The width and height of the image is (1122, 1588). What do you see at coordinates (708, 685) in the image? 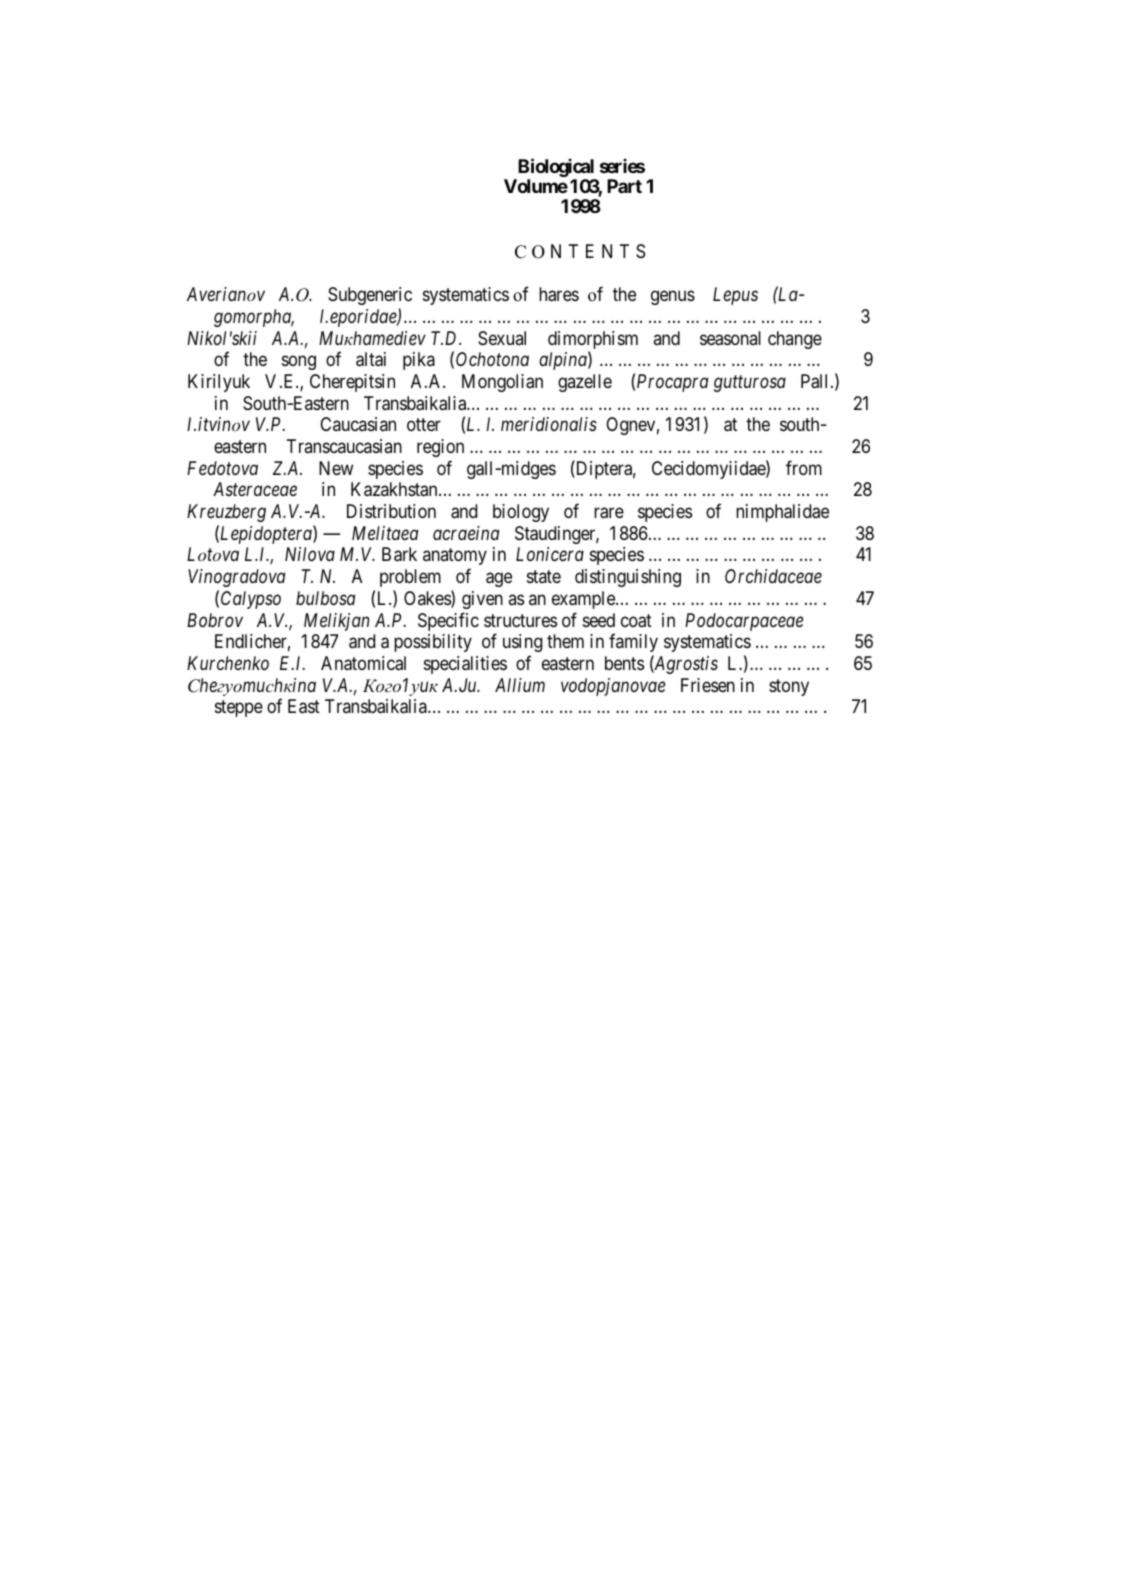
I see `Friesen` at bounding box center [708, 685].
